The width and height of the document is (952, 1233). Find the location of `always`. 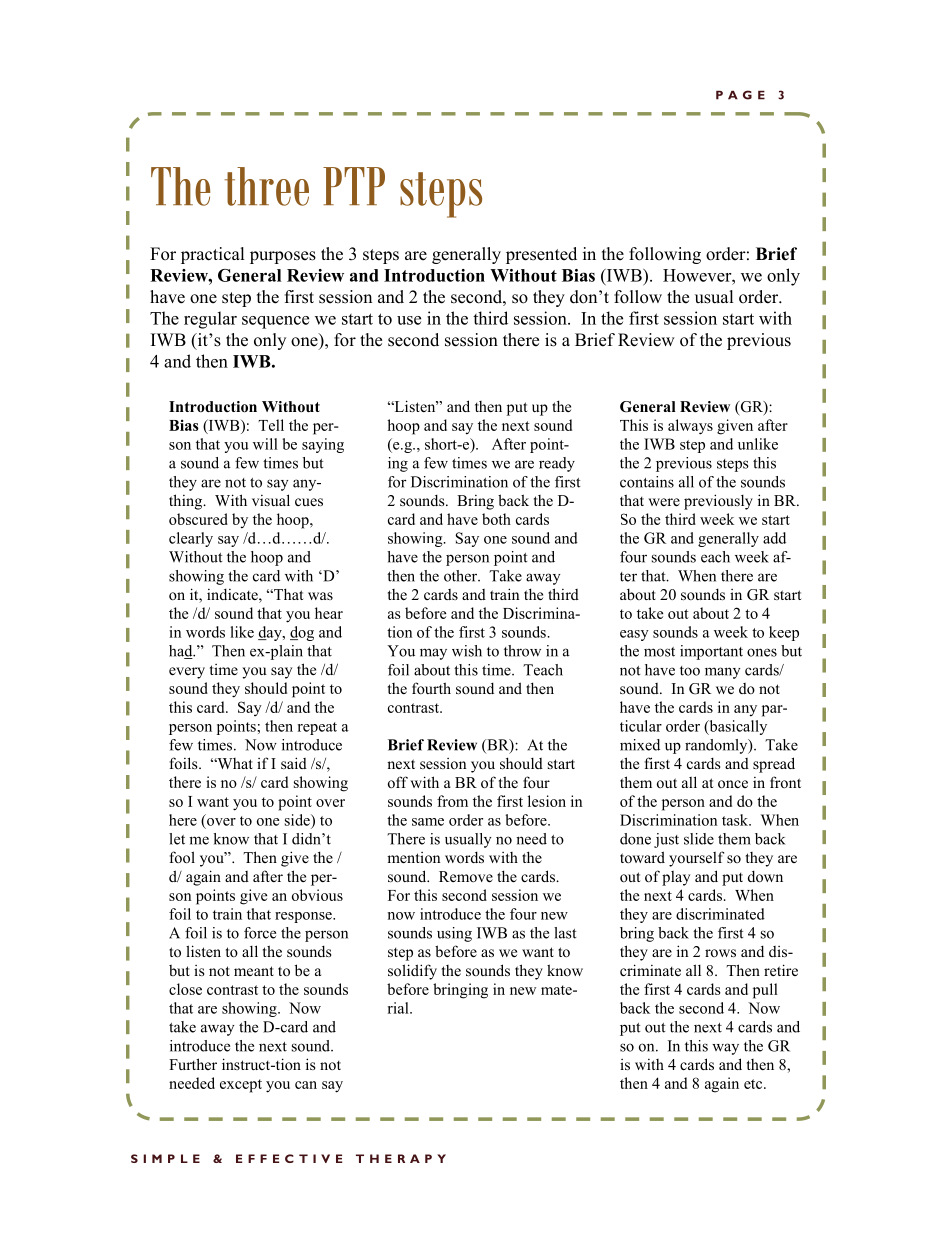

always is located at coordinates (690, 427).
